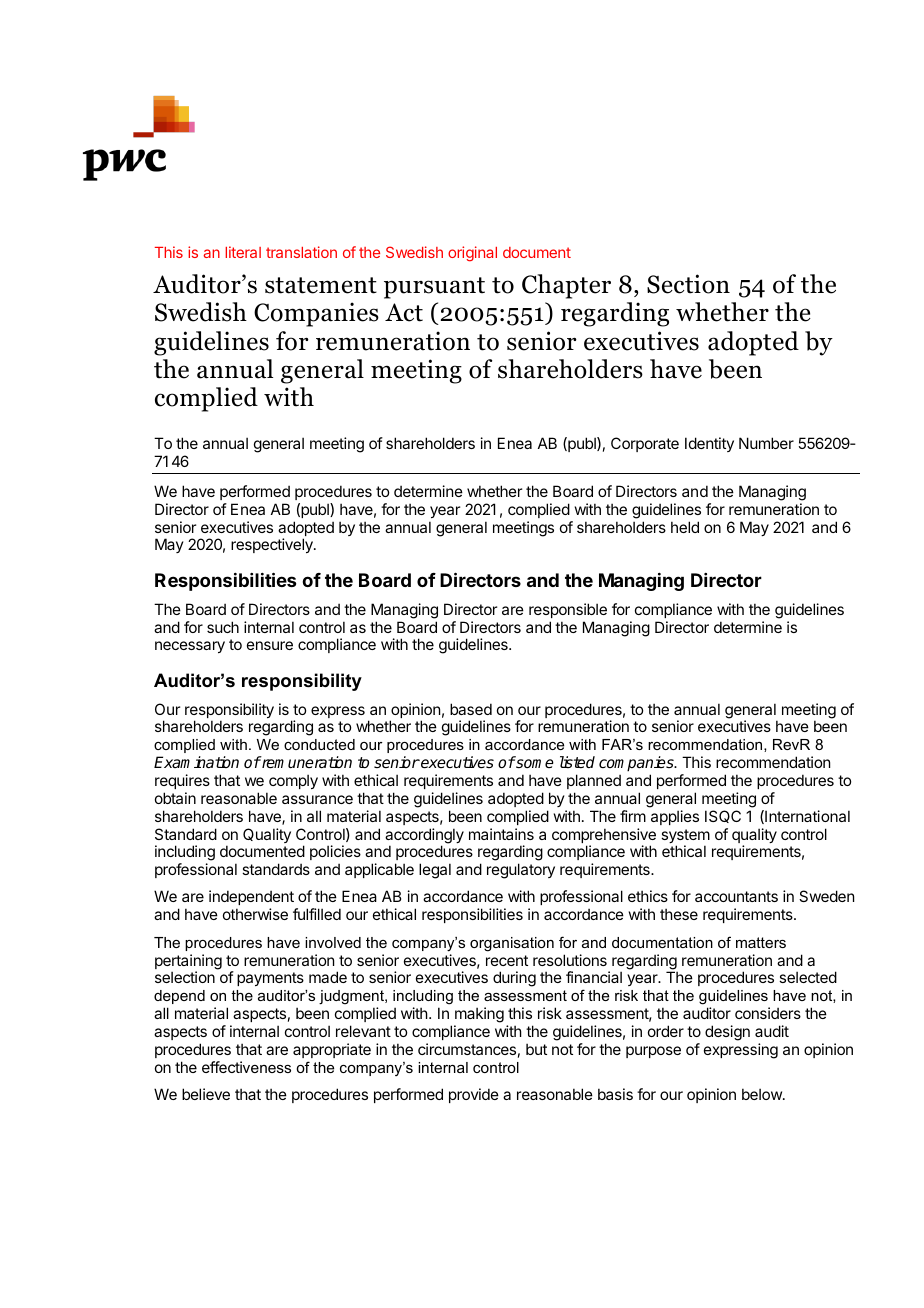  Describe the element at coordinates (270, 645) in the screenshot. I see `ensure` at that location.
